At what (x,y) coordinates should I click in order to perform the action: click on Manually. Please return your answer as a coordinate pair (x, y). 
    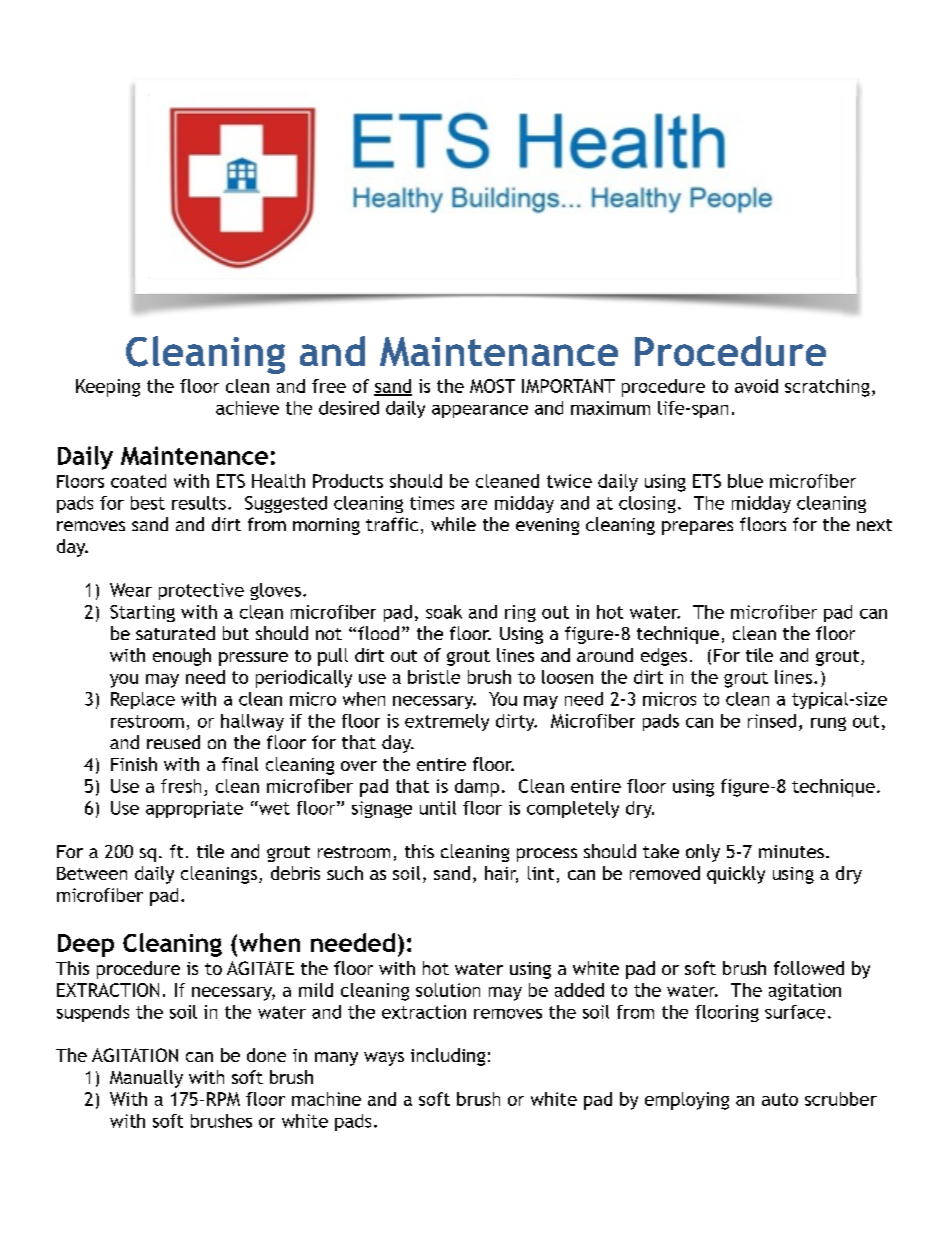
    Looking at the image, I should click on (146, 1079).
